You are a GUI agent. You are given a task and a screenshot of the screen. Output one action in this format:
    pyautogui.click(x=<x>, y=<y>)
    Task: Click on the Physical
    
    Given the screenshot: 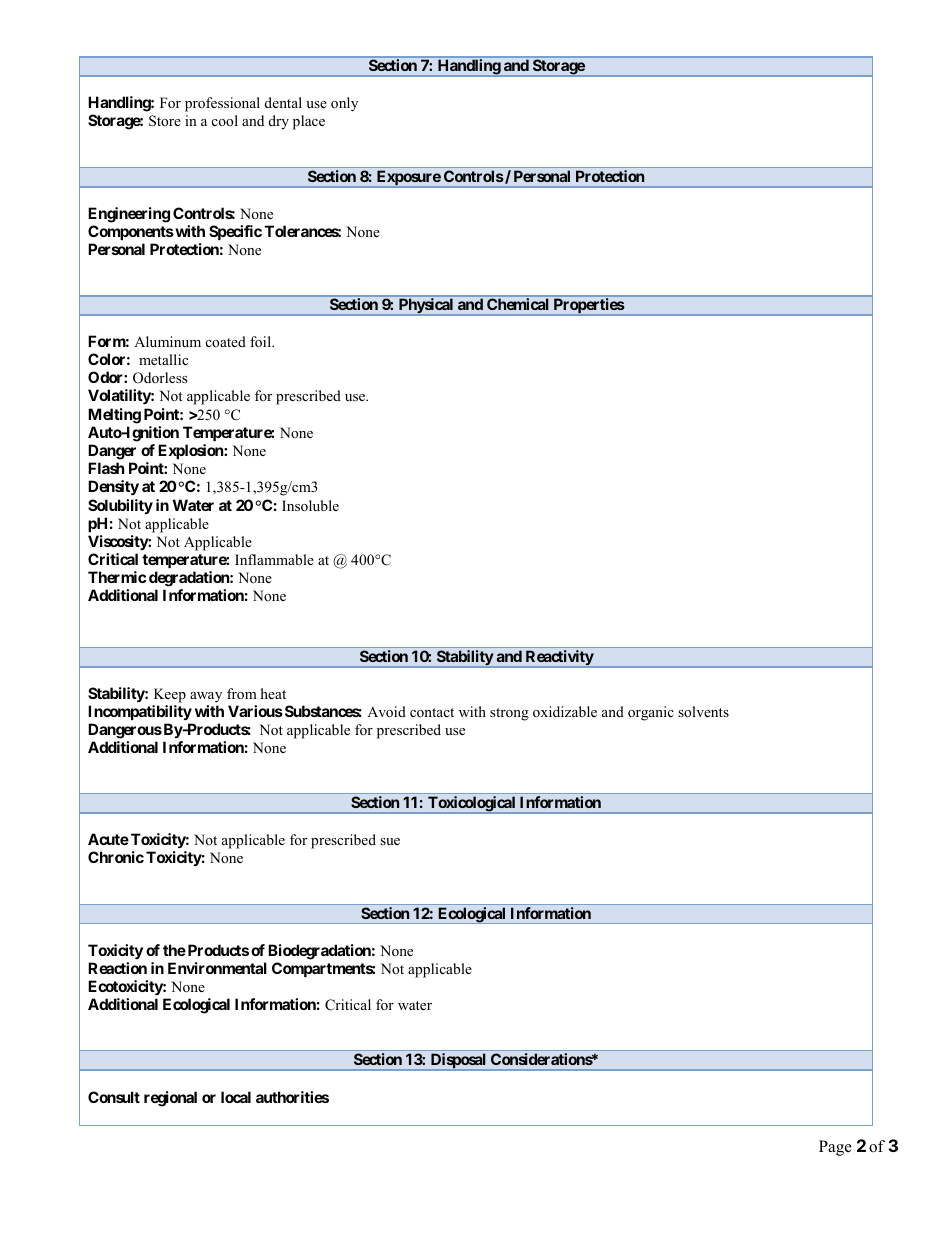 What is the action you would take?
    pyautogui.click(x=426, y=307)
